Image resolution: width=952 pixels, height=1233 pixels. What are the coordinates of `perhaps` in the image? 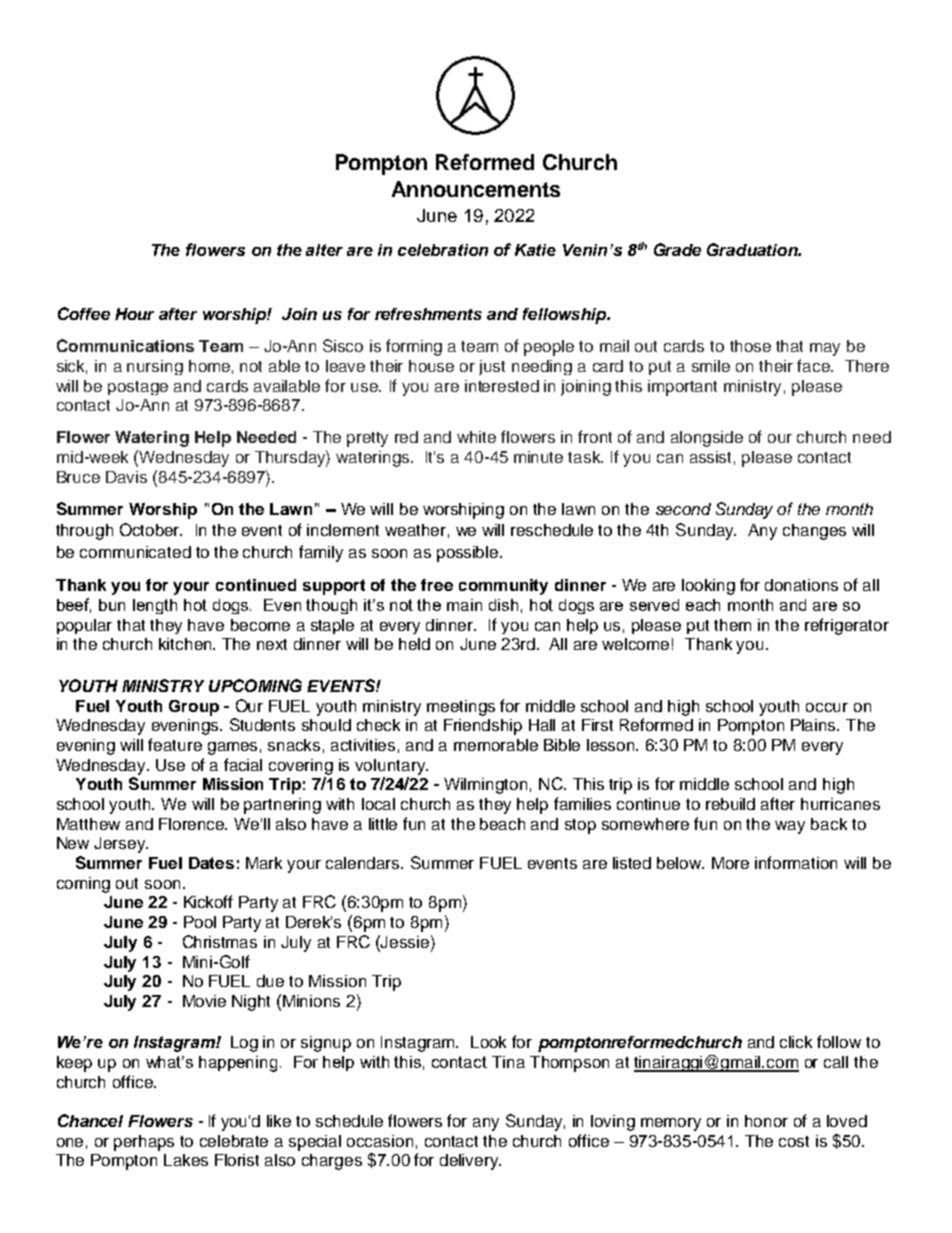 It's located at (144, 1143).
